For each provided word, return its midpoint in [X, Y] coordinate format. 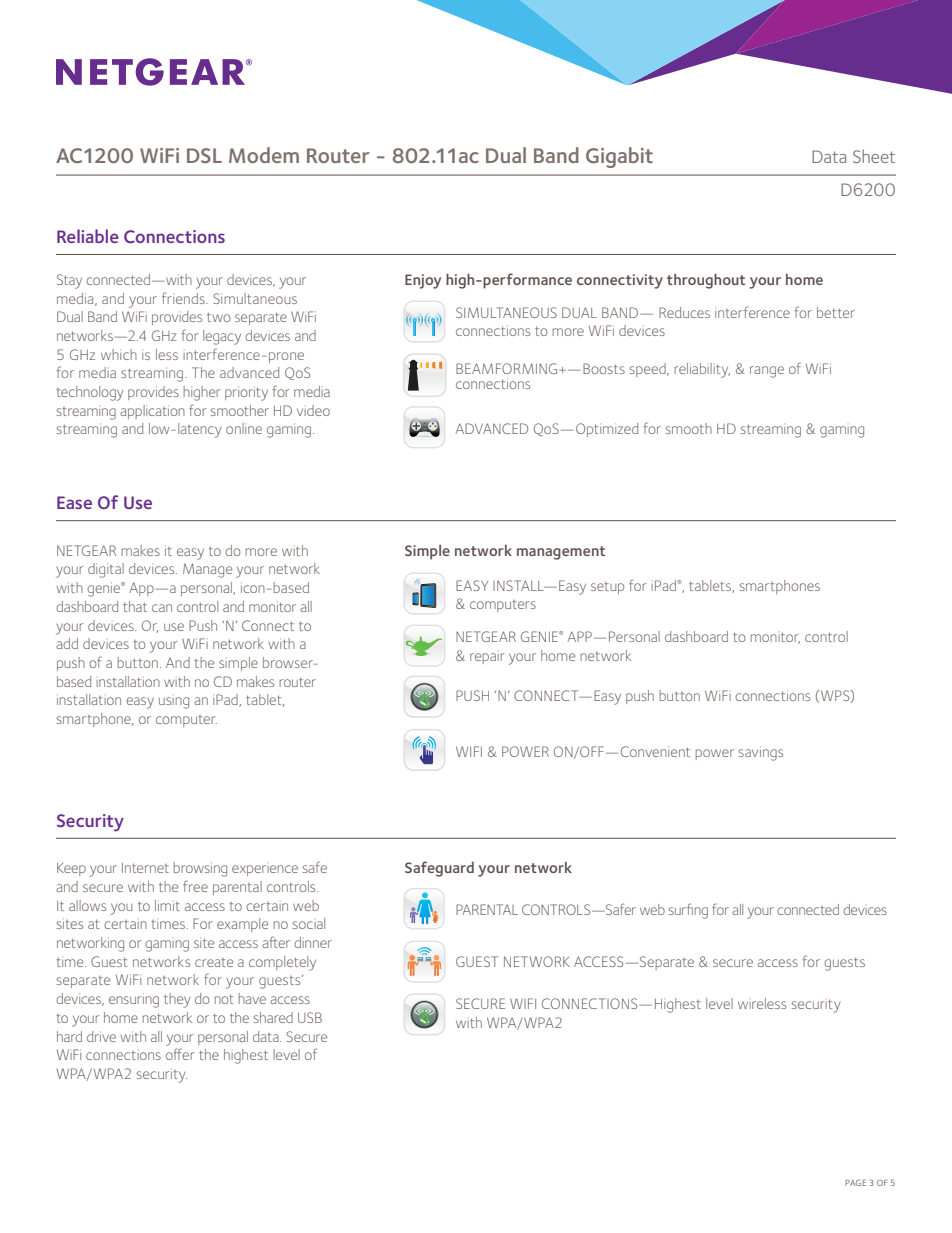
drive [101, 1036]
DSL [204, 155]
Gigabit [619, 157]
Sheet [874, 156]
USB [310, 1017]
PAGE [855, 1182]
